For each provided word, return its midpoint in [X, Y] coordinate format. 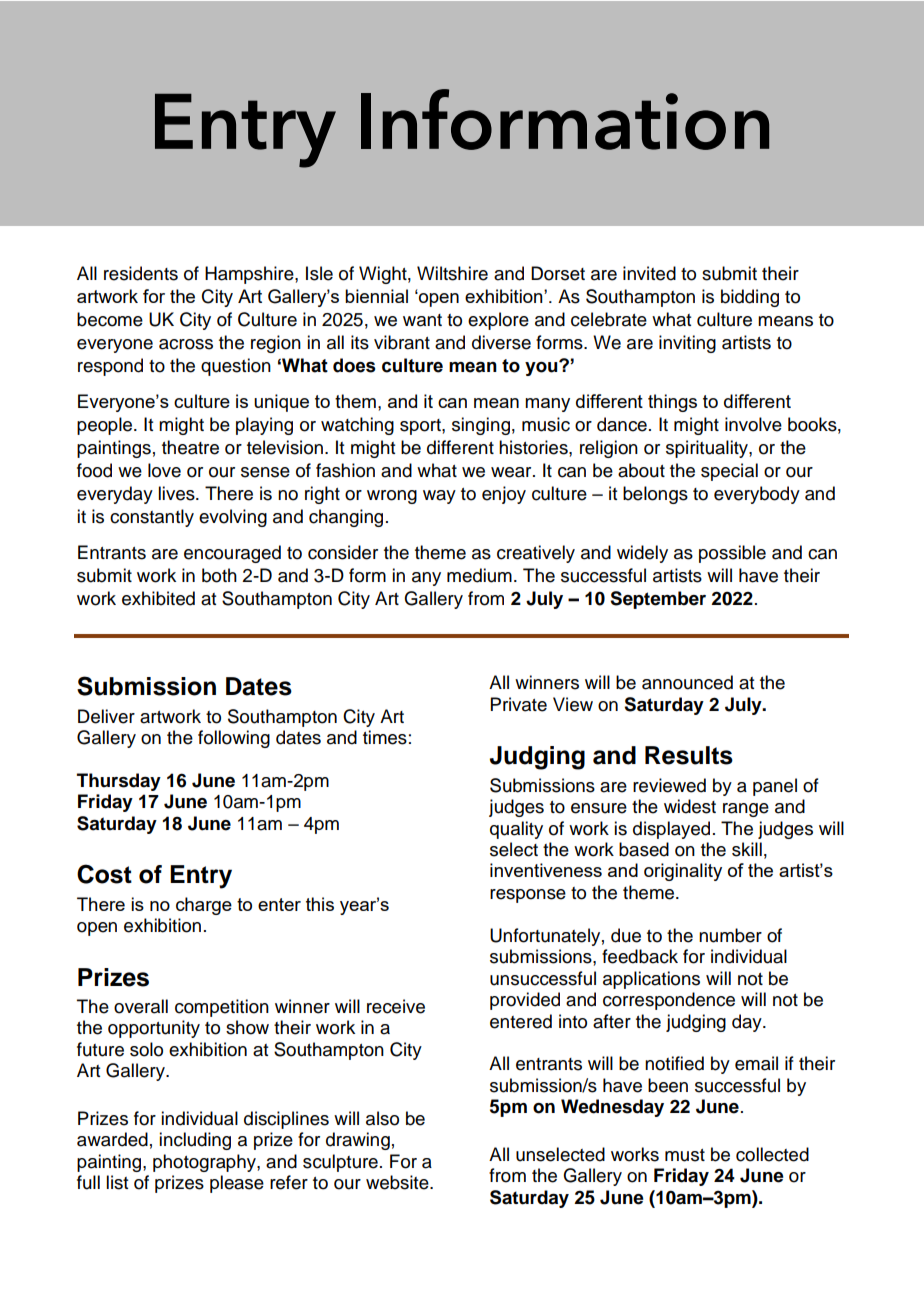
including [195, 1141]
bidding [750, 298]
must [685, 1155]
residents [141, 273]
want [422, 320]
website [398, 1182]
